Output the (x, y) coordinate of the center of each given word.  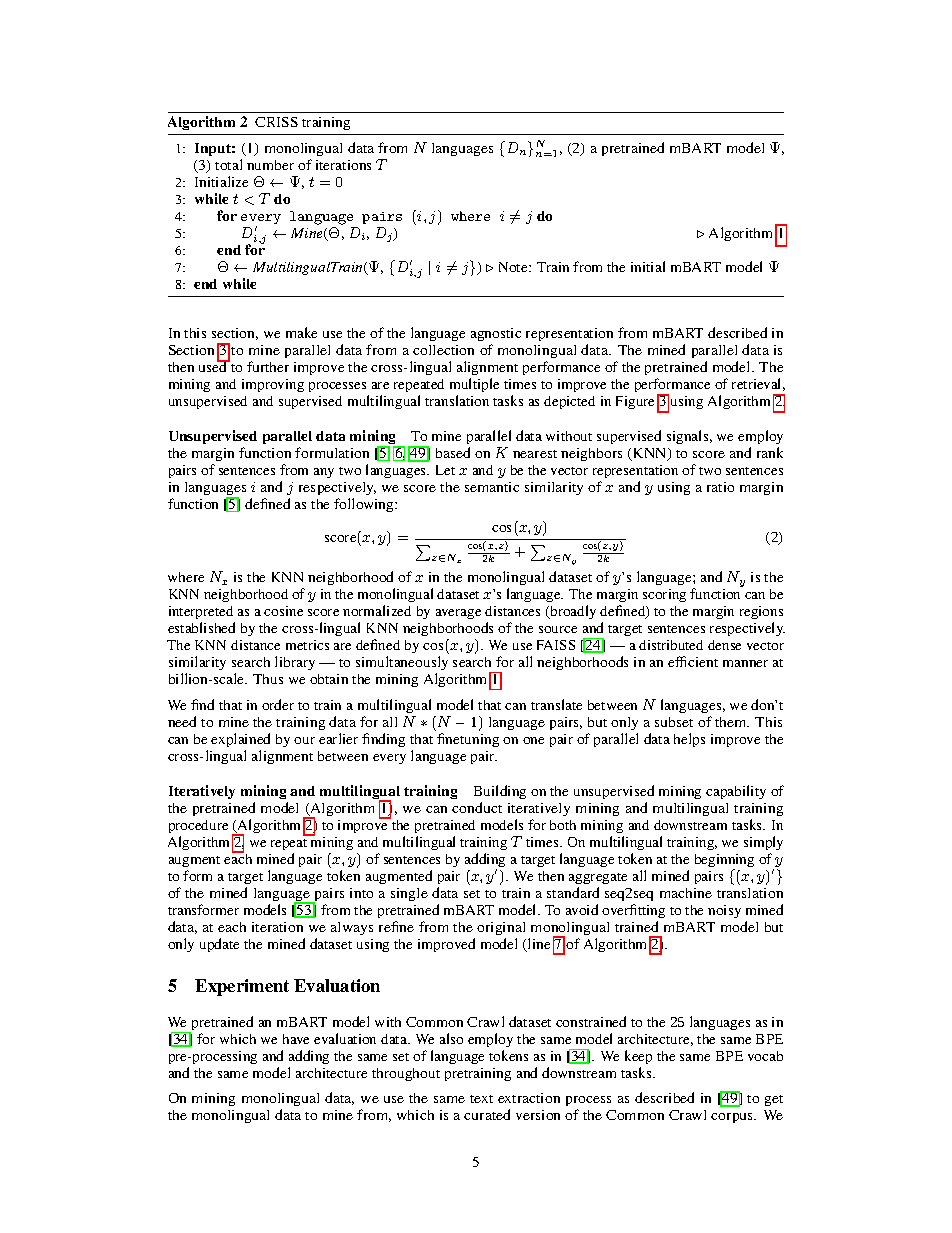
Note (514, 267)
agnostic (496, 336)
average (458, 614)
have (296, 1039)
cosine (283, 611)
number (270, 165)
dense (724, 645)
